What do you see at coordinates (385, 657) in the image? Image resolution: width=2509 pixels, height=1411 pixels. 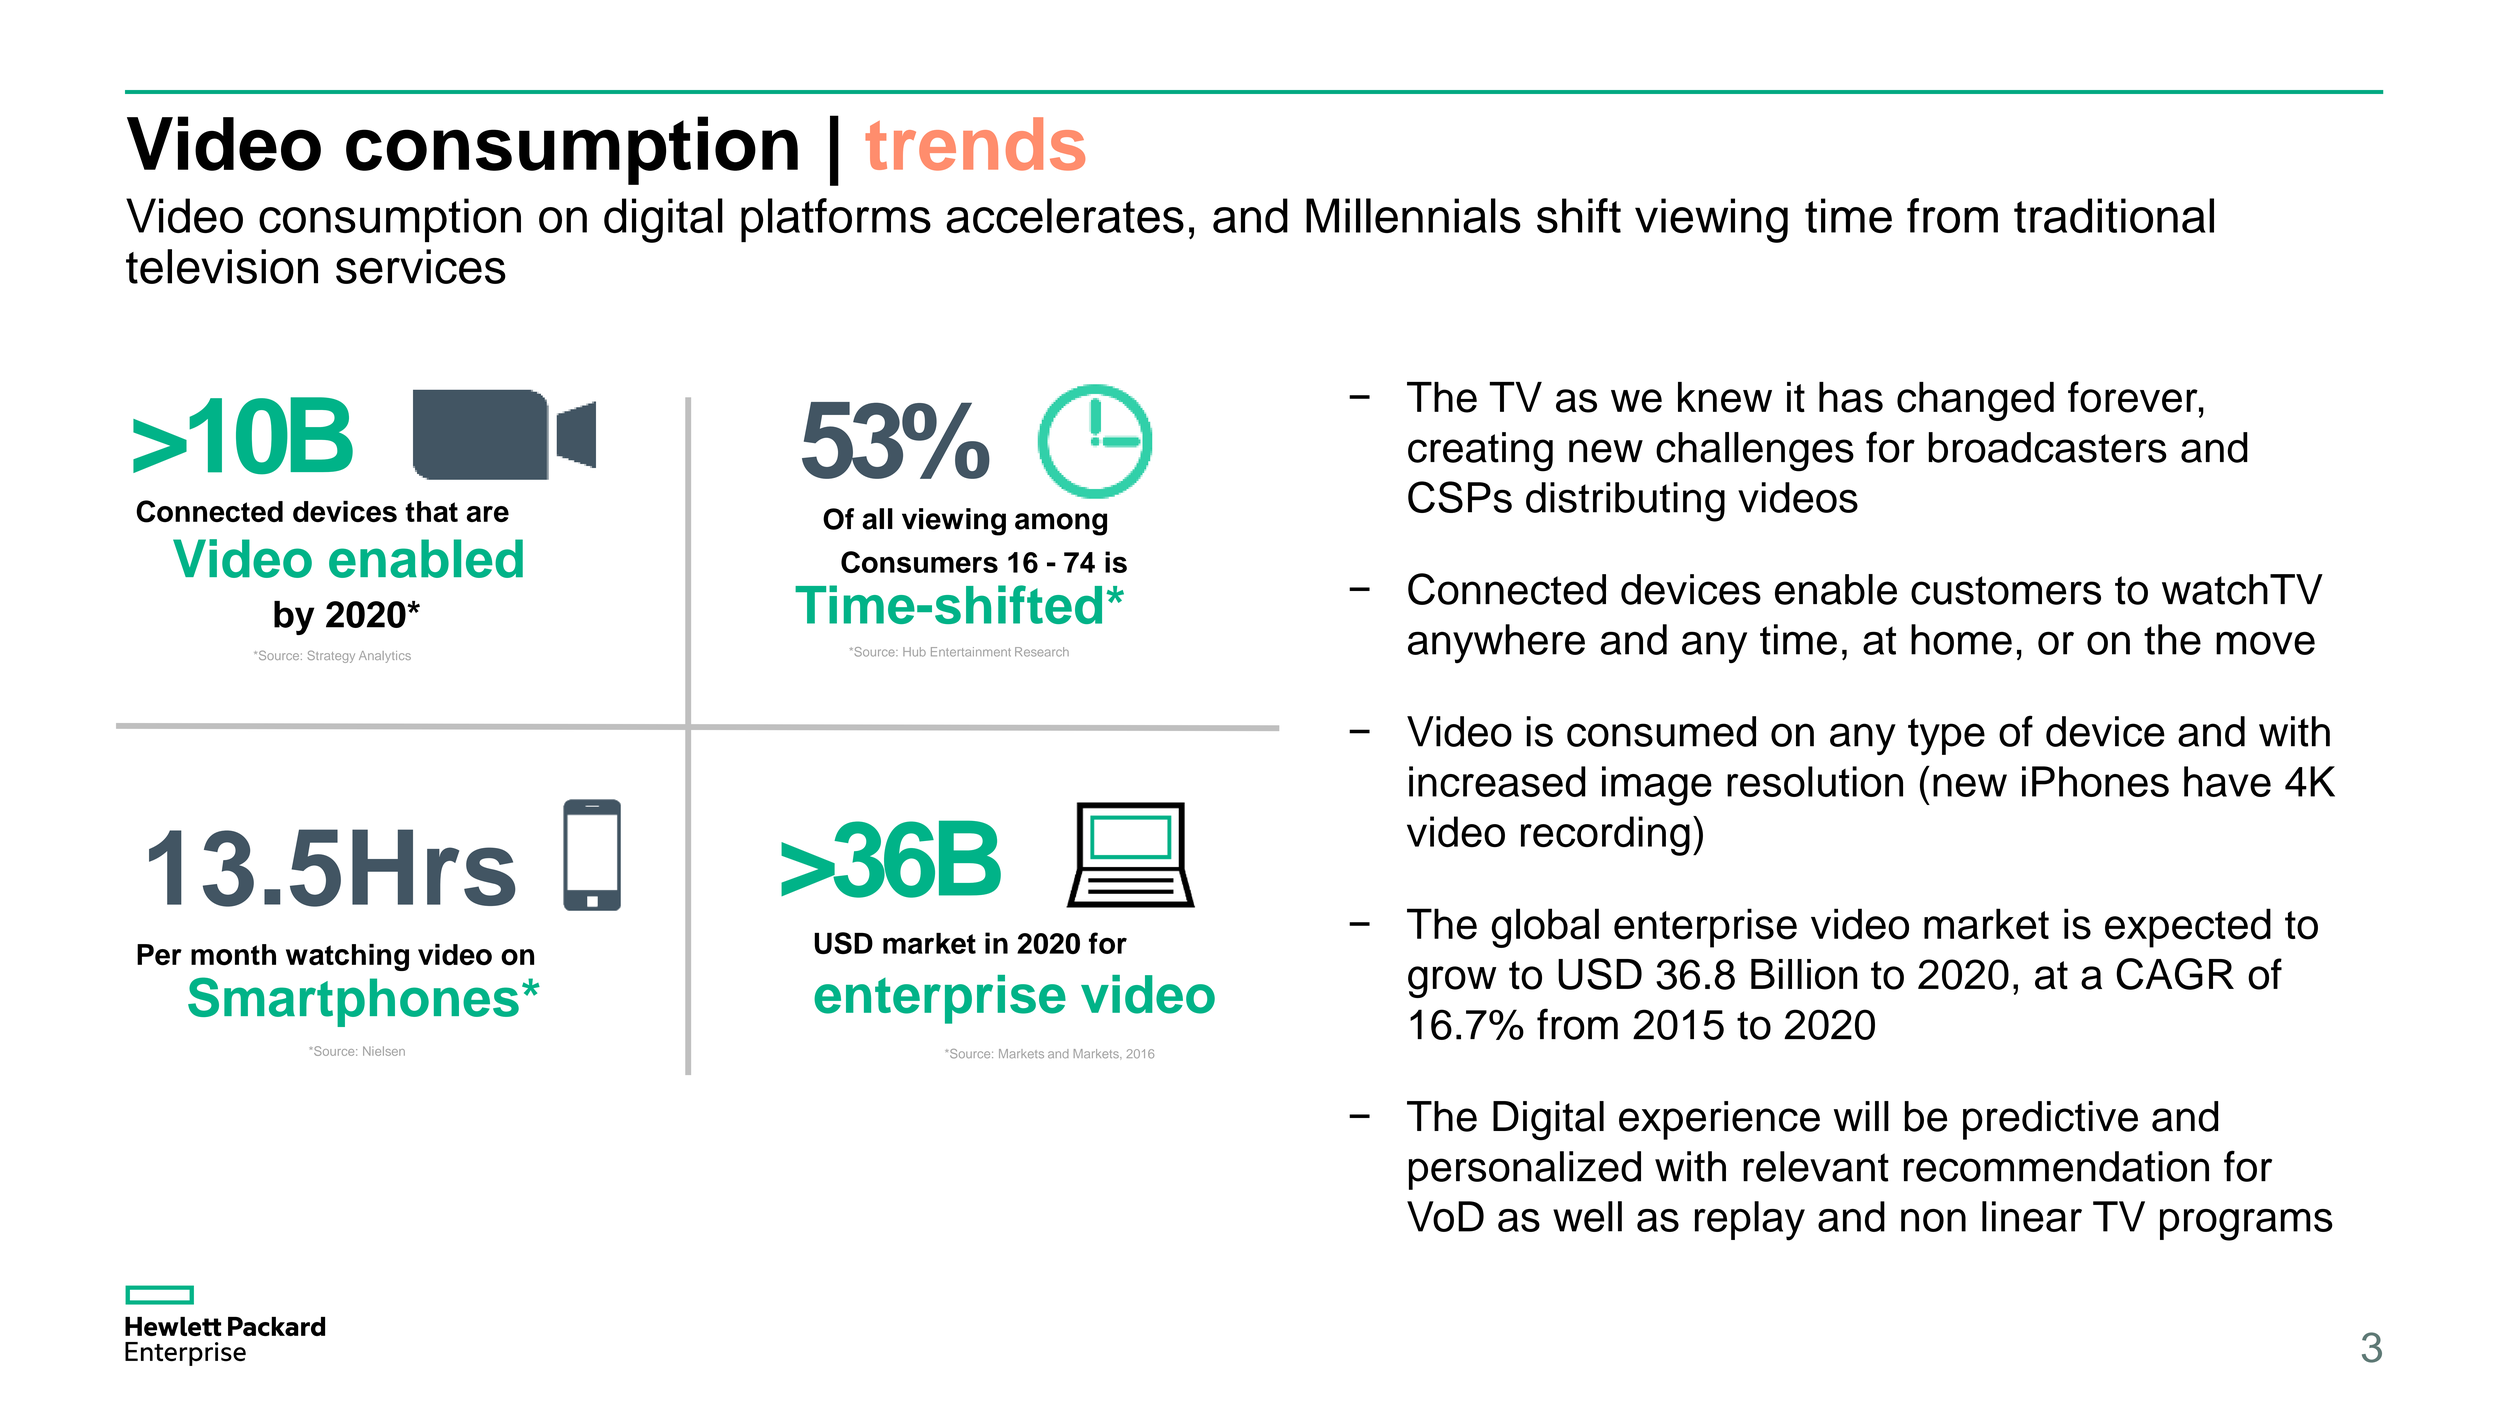 I see `Analytics` at bounding box center [385, 657].
